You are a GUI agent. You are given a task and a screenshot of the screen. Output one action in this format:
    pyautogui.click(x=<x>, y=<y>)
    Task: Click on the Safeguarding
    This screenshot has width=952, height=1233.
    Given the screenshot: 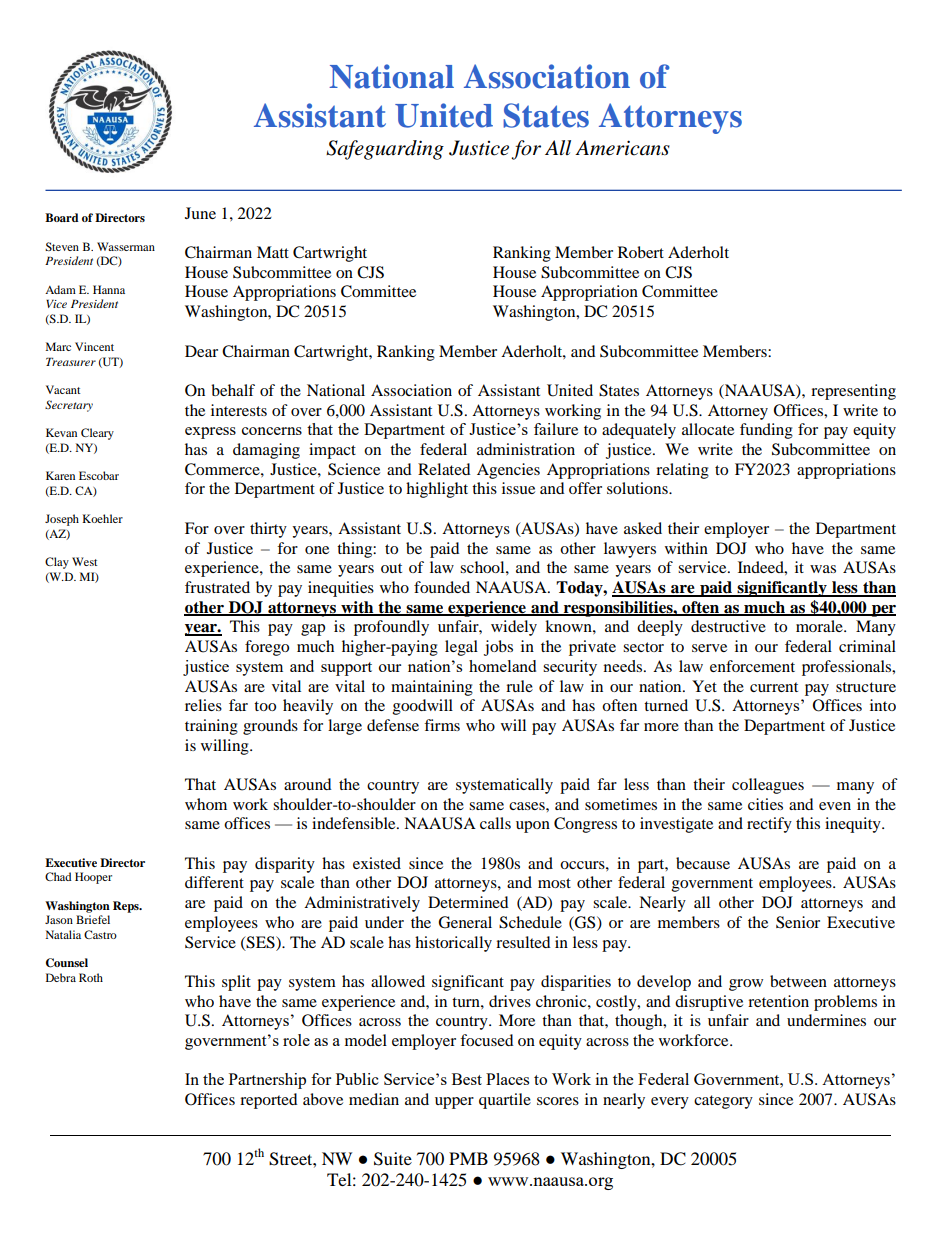 What is the action you would take?
    pyautogui.click(x=385, y=150)
